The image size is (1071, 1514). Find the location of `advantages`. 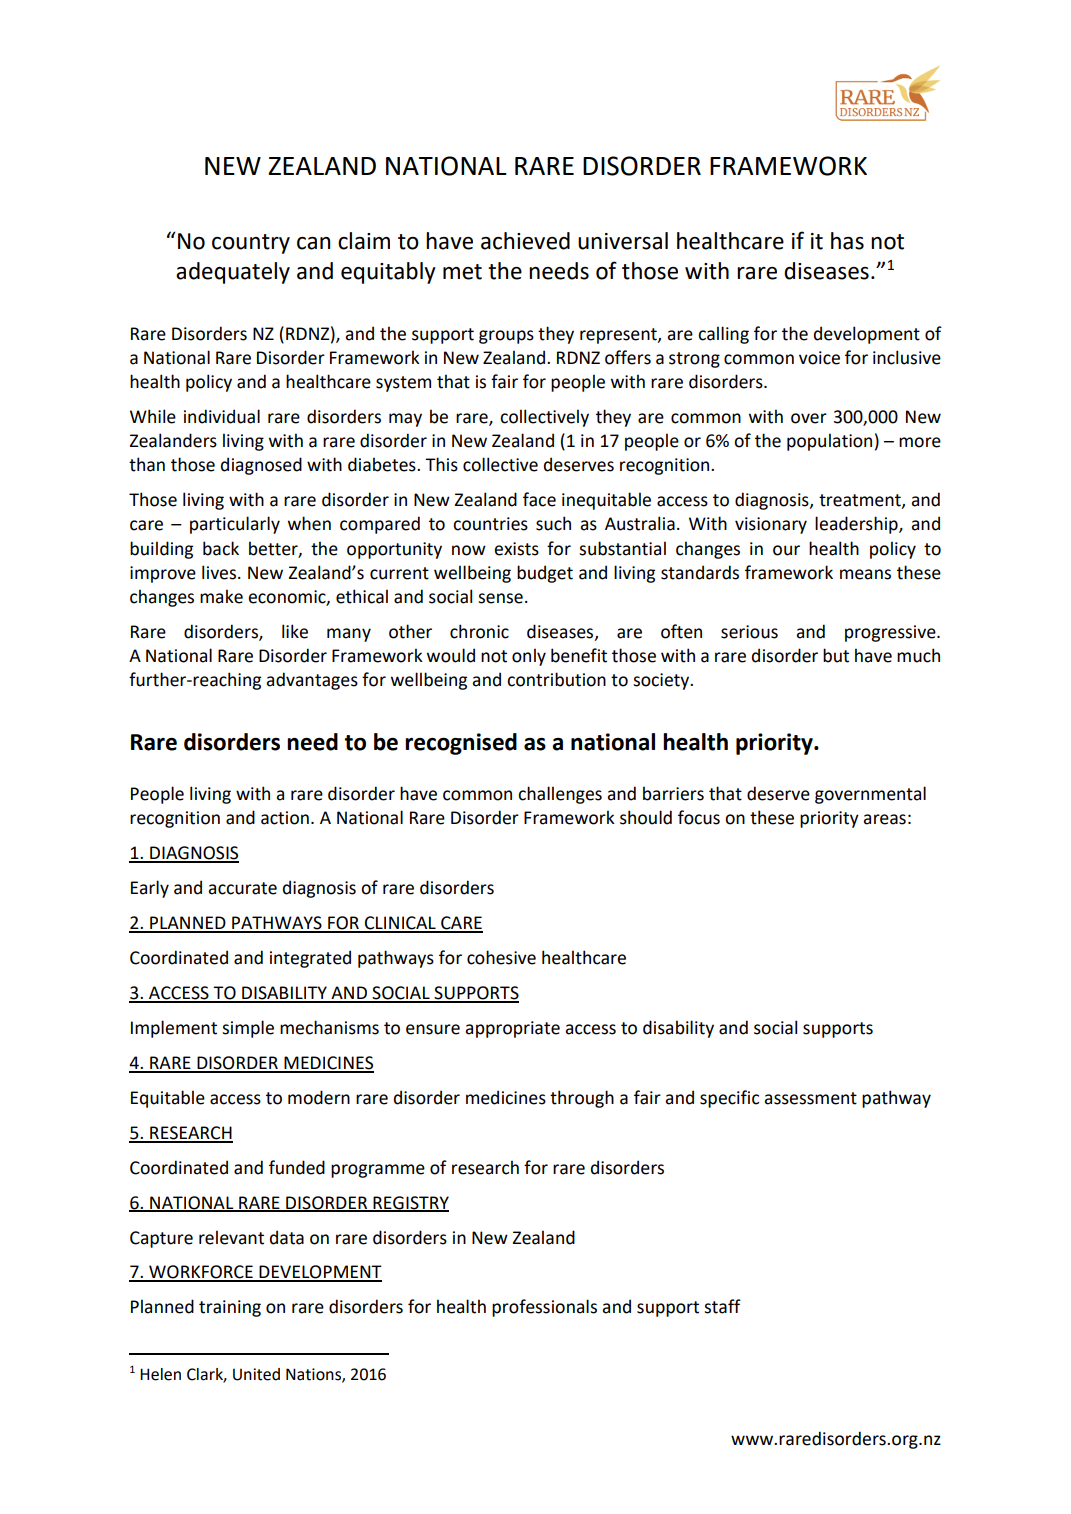

advantages is located at coordinates (312, 681).
